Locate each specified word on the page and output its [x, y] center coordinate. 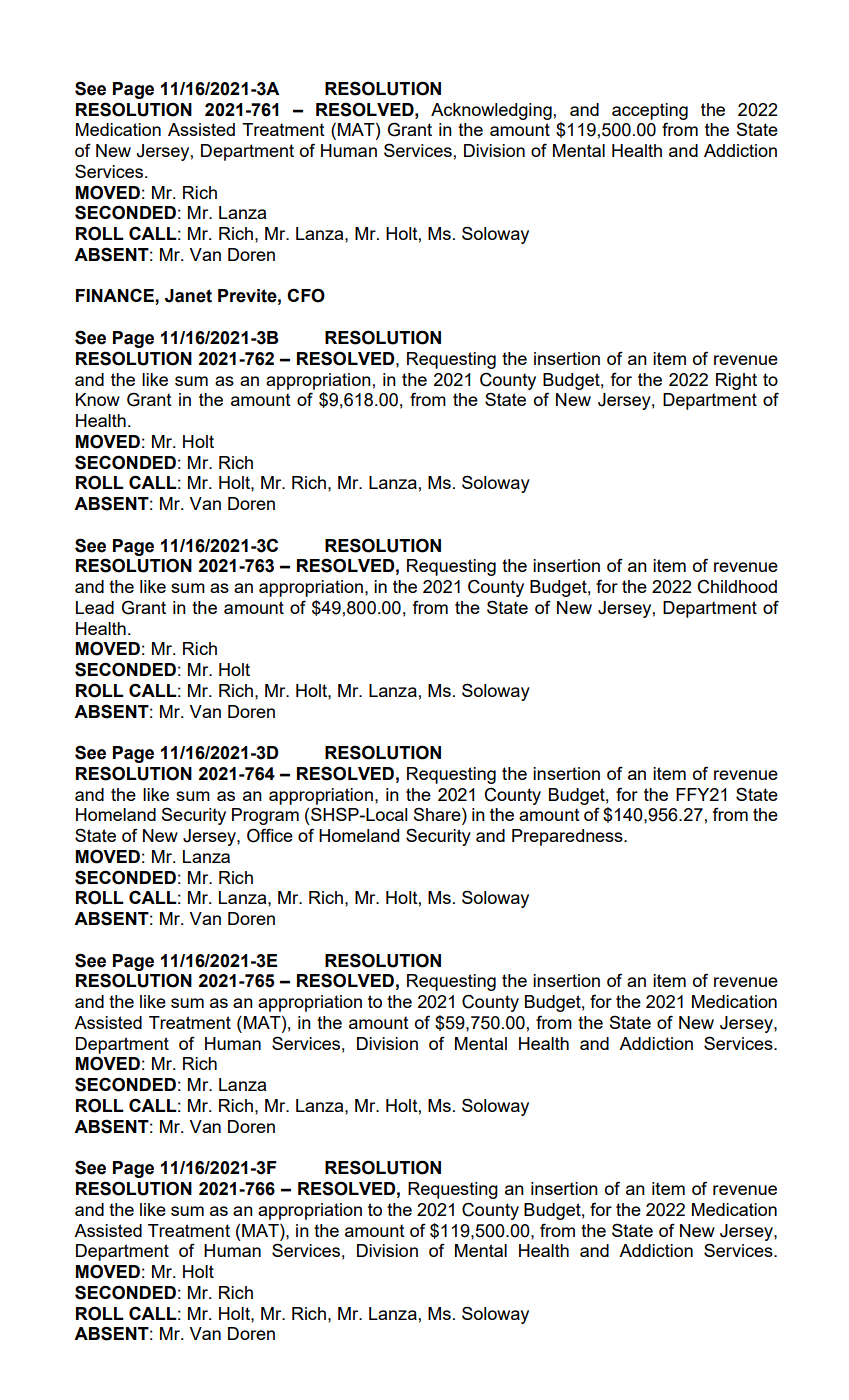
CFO [306, 295]
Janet [188, 296]
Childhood [737, 586]
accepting [650, 111]
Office [270, 835]
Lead [95, 607]
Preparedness [568, 837]
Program [265, 816]
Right [736, 381]
